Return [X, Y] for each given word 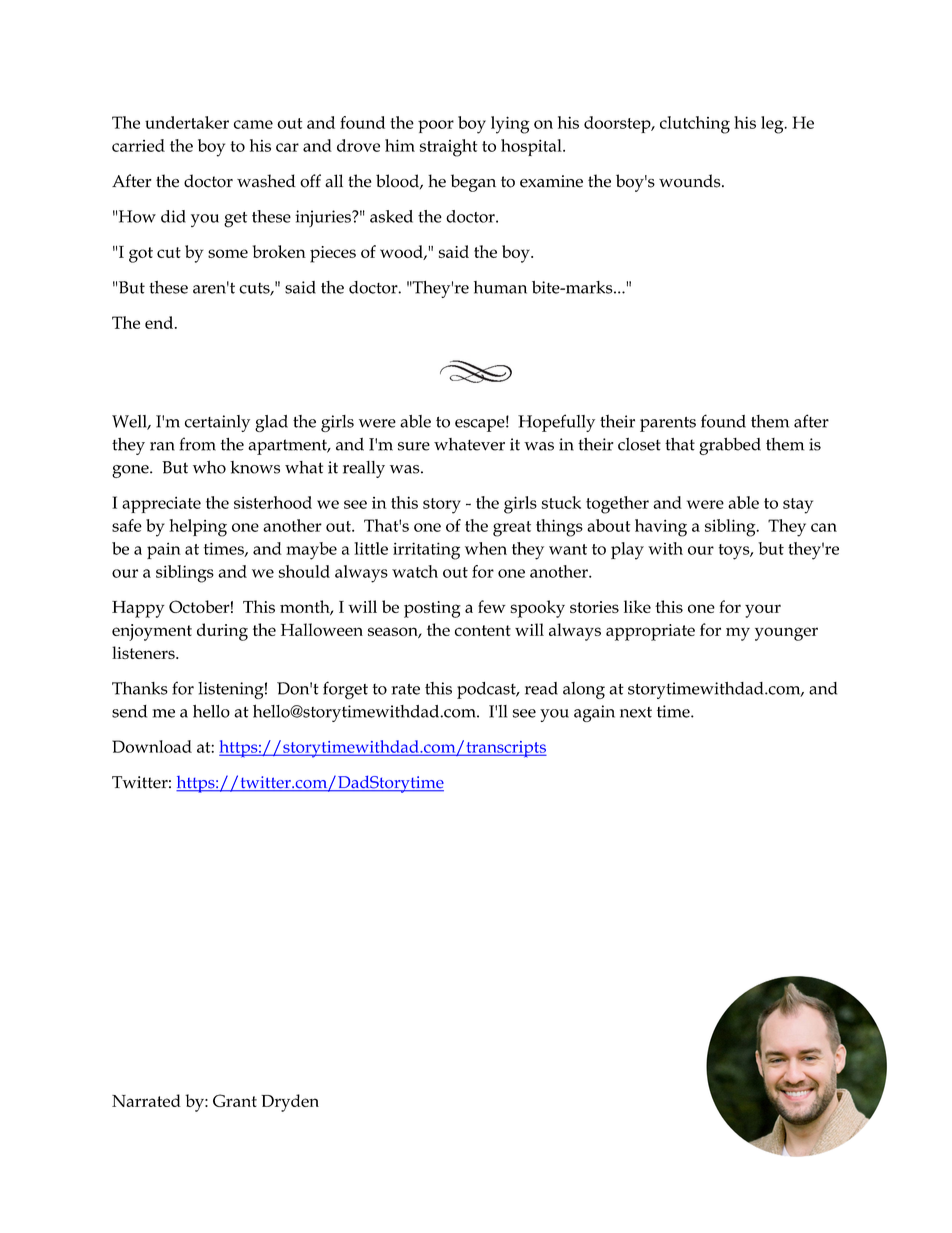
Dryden [290, 1103]
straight [448, 148]
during [222, 632]
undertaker [187, 122]
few [492, 606]
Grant [235, 1100]
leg [773, 125]
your [763, 611]
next [636, 712]
